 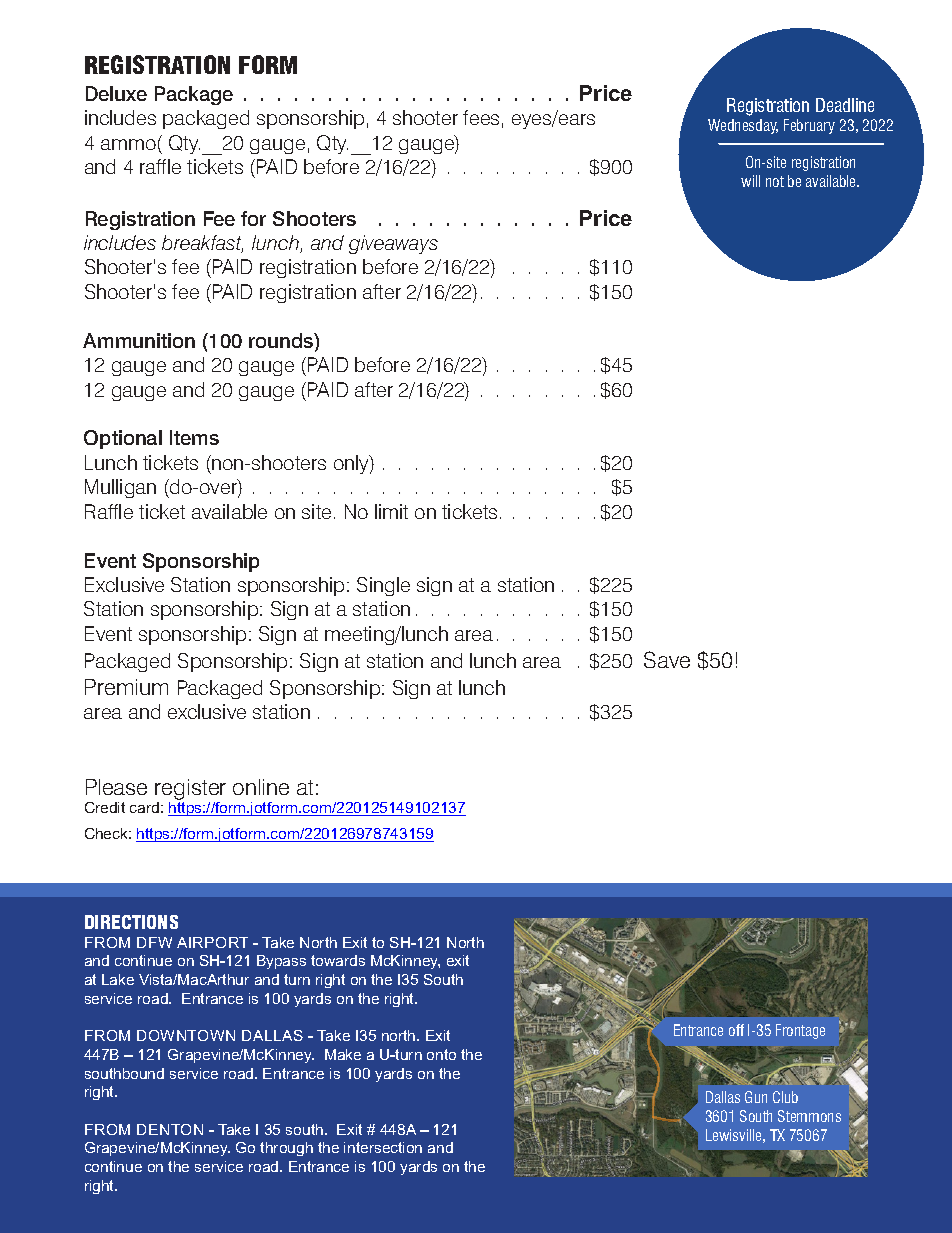 What do you see at coordinates (481, 117) in the image?
I see `fees` at bounding box center [481, 117].
